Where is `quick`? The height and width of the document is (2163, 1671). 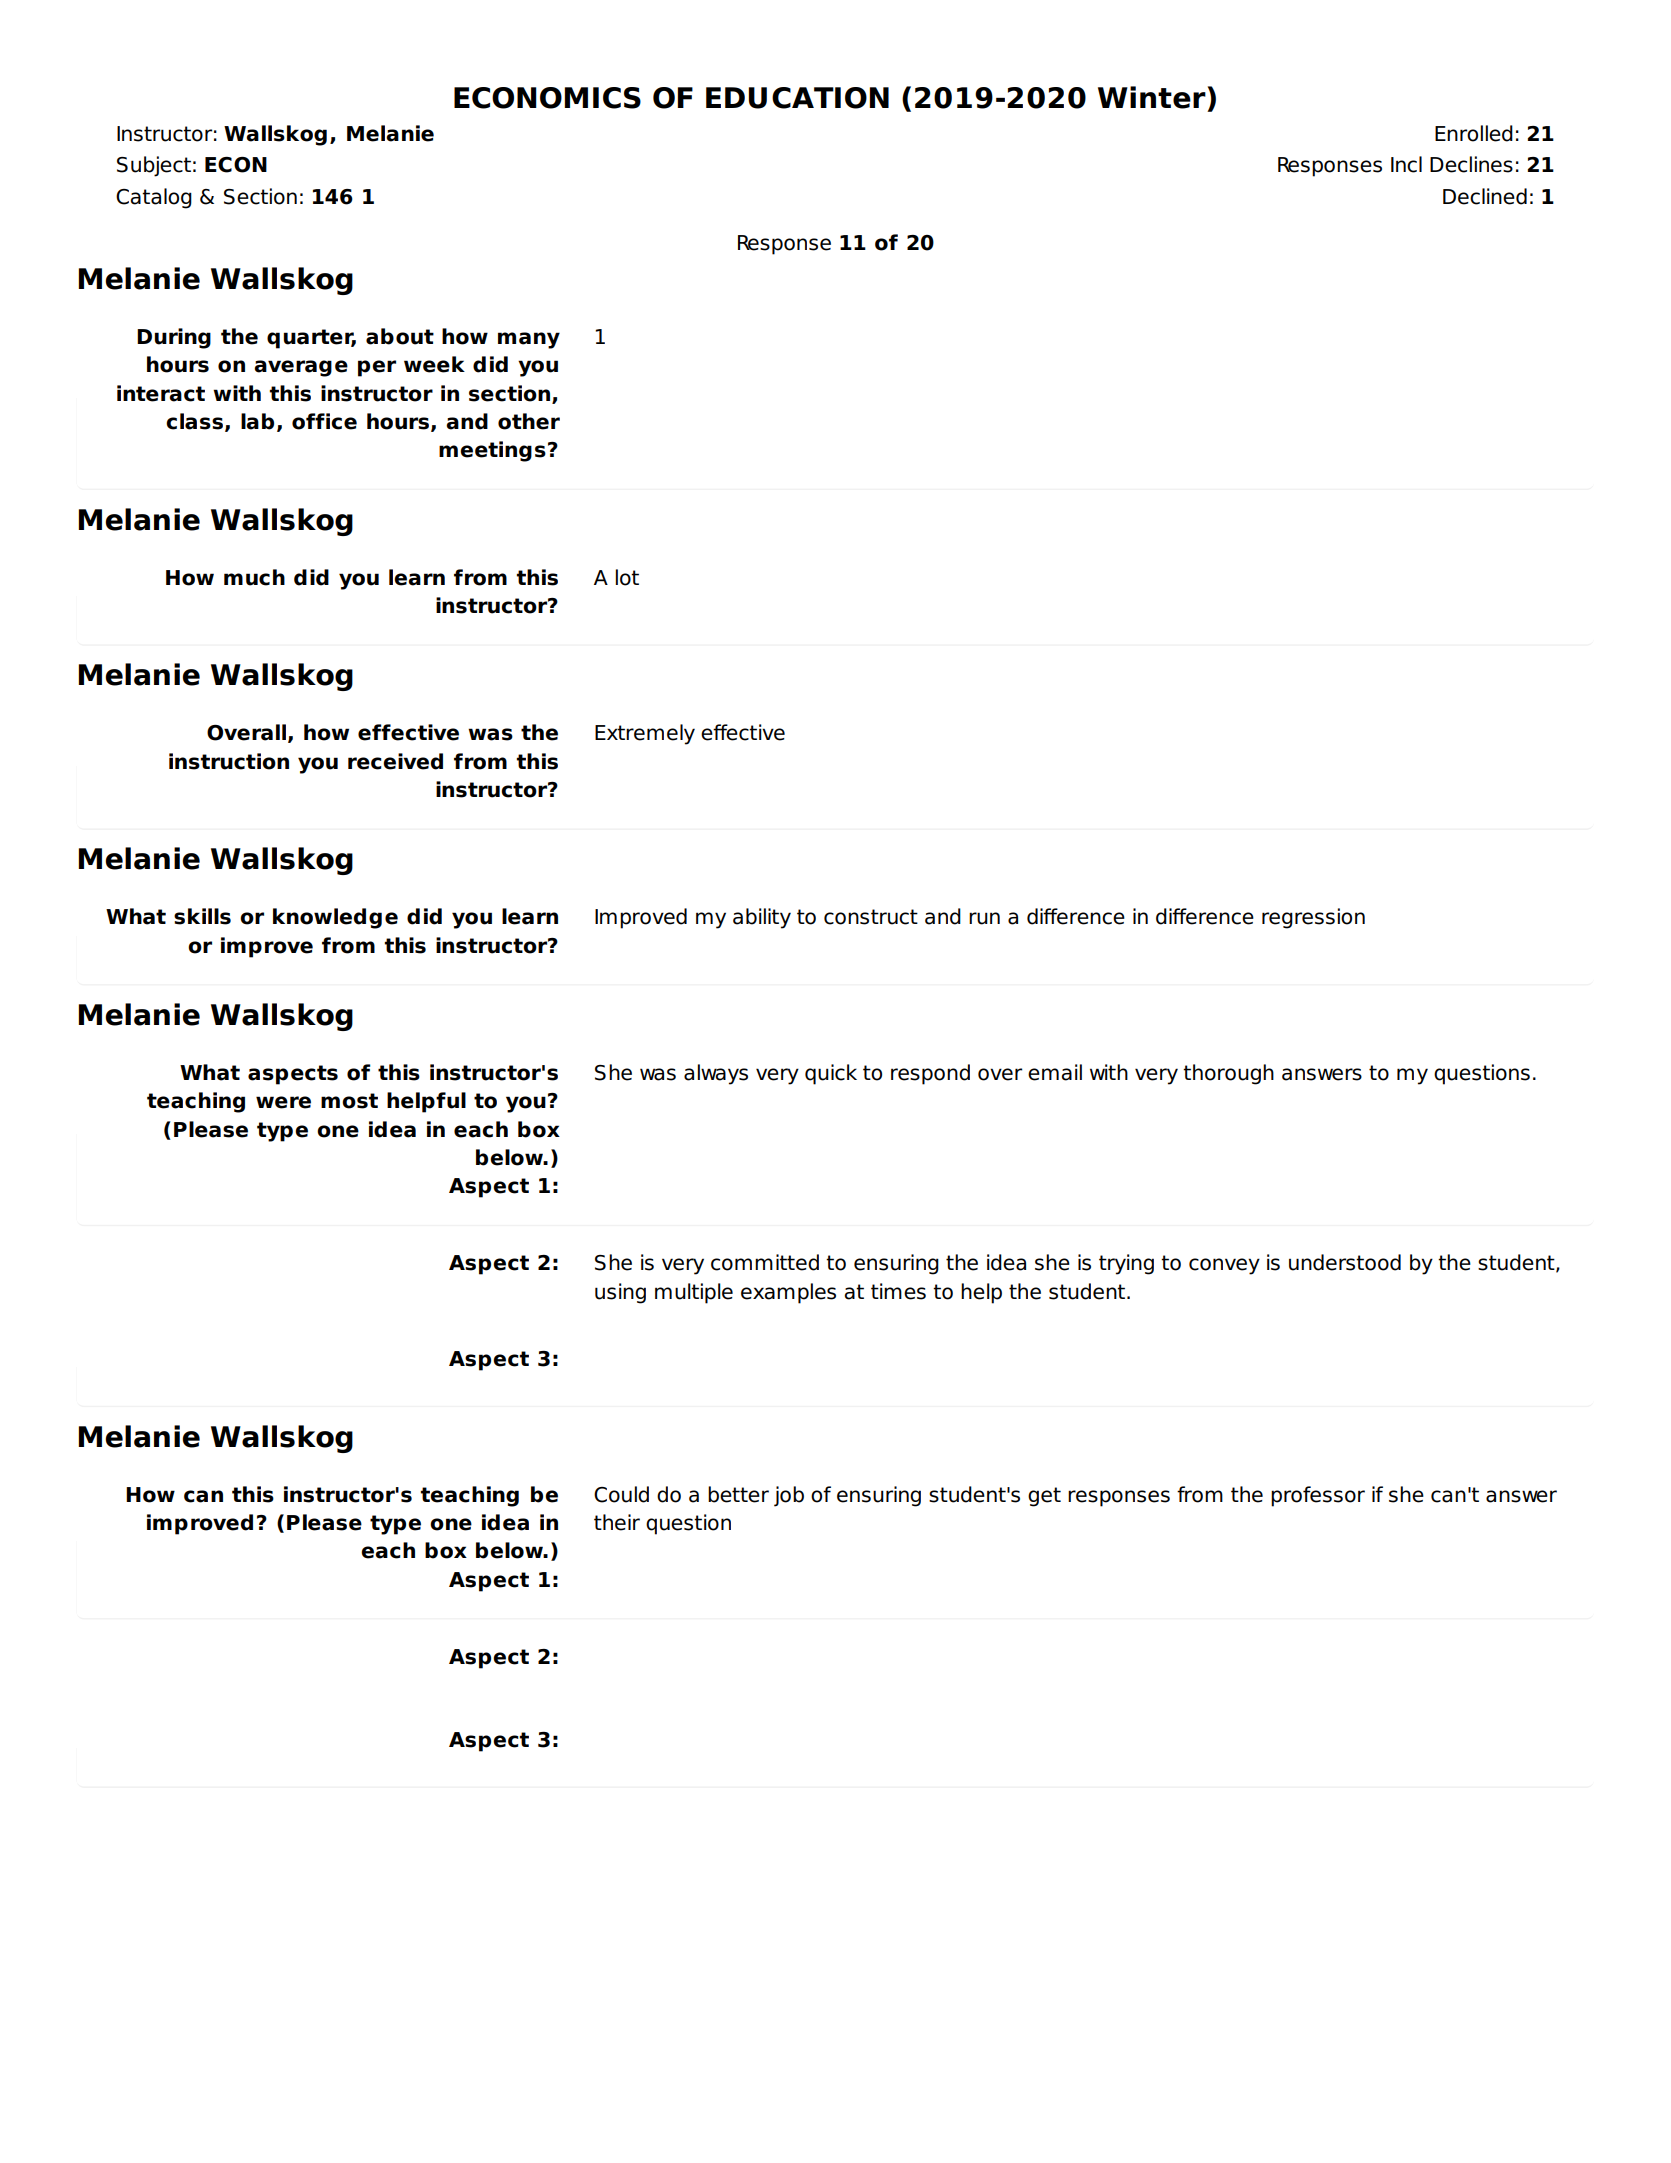 quick is located at coordinates (831, 1074).
